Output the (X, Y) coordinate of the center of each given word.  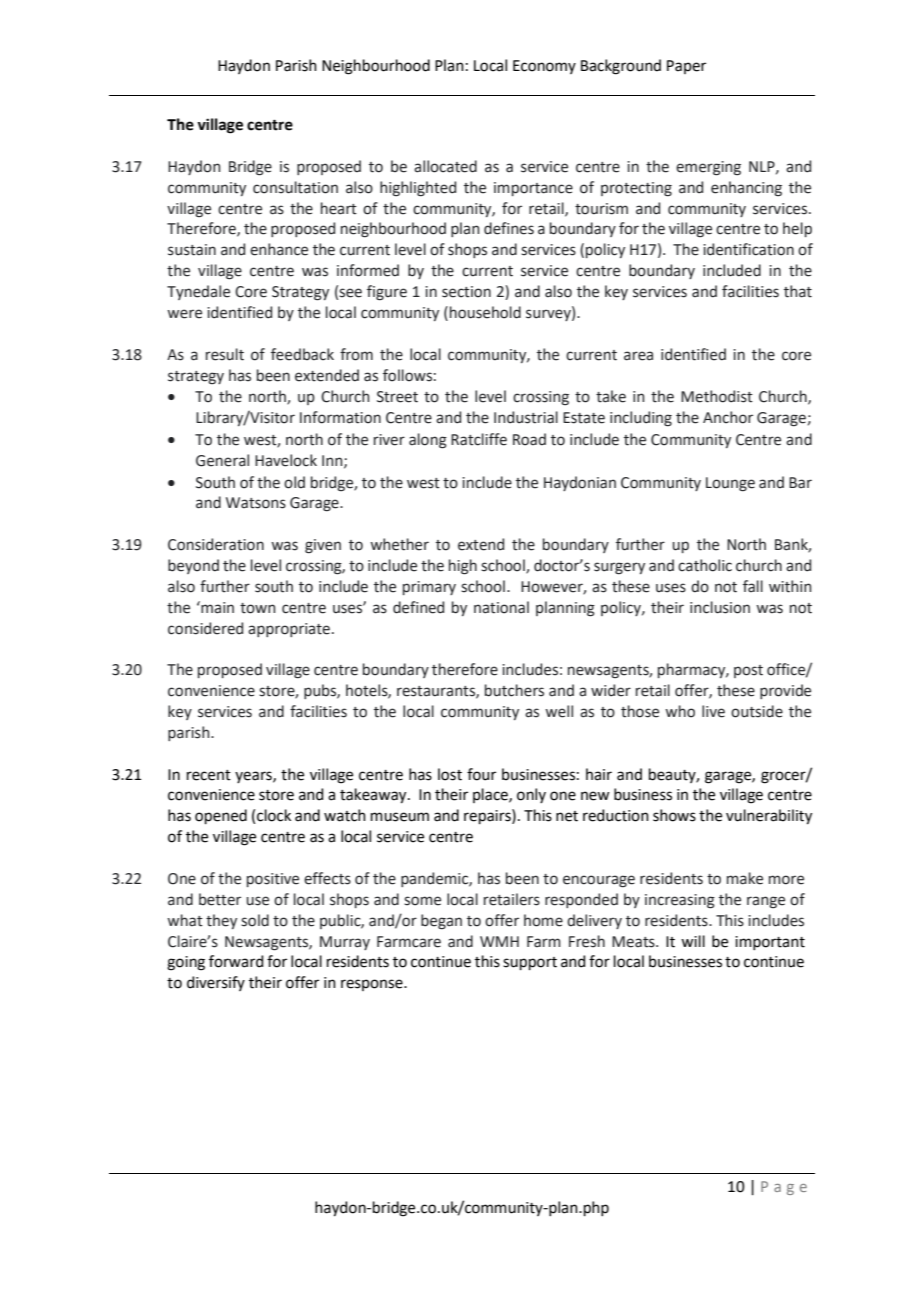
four (481, 774)
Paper (686, 67)
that (798, 291)
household (485, 312)
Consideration (216, 544)
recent (209, 775)
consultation (295, 187)
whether (399, 544)
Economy (544, 67)
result (225, 354)
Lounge (730, 484)
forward (236, 961)
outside (757, 711)
